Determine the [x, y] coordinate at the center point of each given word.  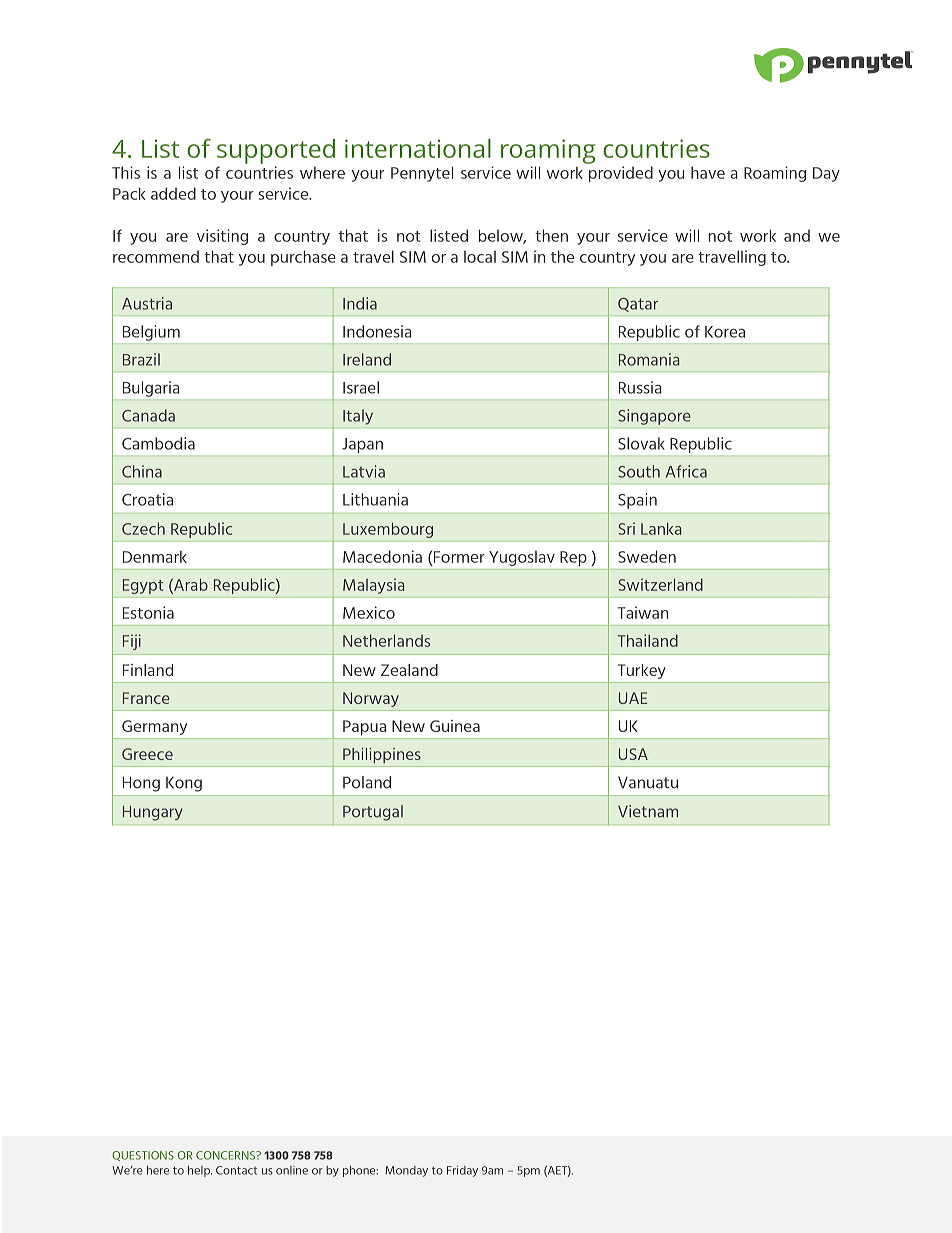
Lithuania [375, 499]
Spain [637, 501]
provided [621, 174]
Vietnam [648, 811]
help [200, 1171]
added [173, 193]
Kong [184, 784]
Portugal [373, 813]
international [418, 148]
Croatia [147, 499]
